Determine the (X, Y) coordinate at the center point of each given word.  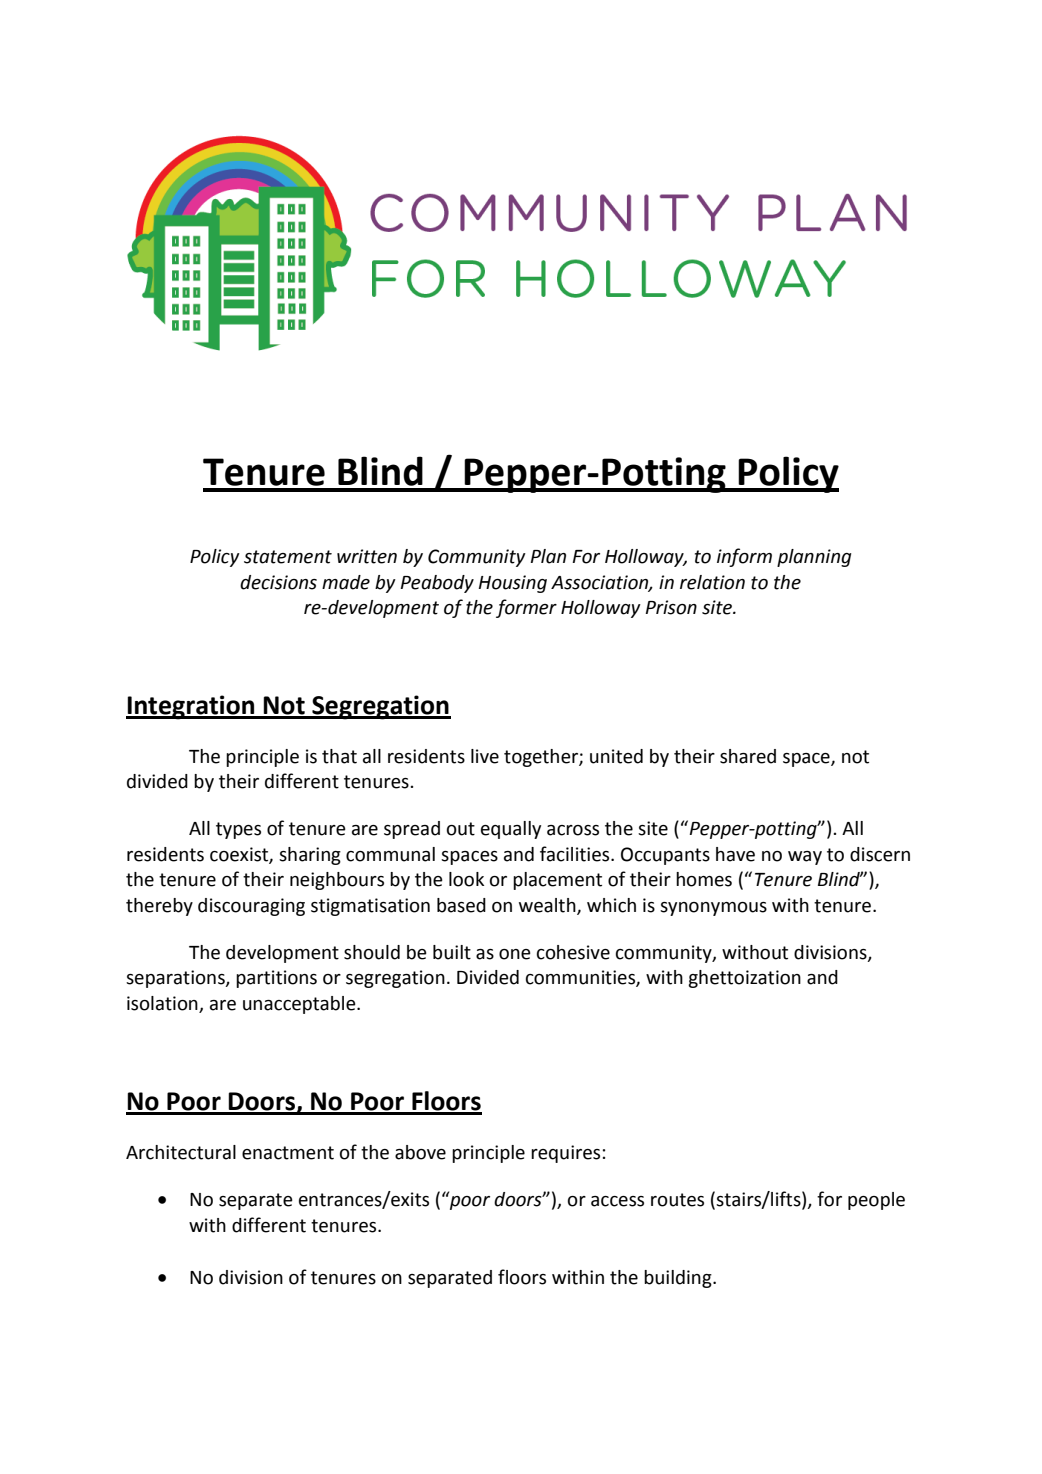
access (617, 1201)
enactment (288, 1153)
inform (744, 557)
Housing (513, 584)
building (679, 1279)
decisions (278, 582)
